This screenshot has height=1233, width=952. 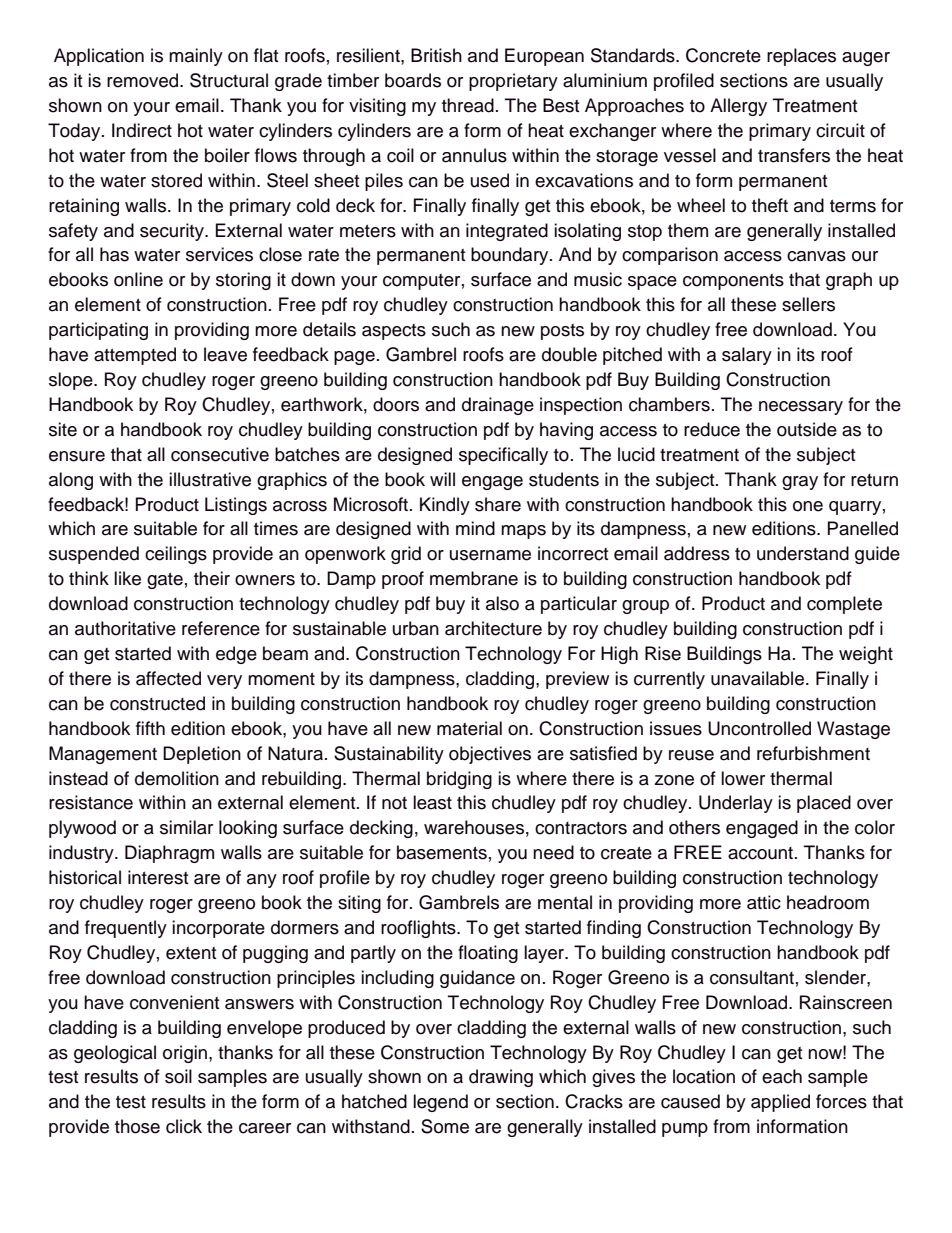 What do you see at coordinates (468, 105) in the screenshot?
I see `thread` at bounding box center [468, 105].
